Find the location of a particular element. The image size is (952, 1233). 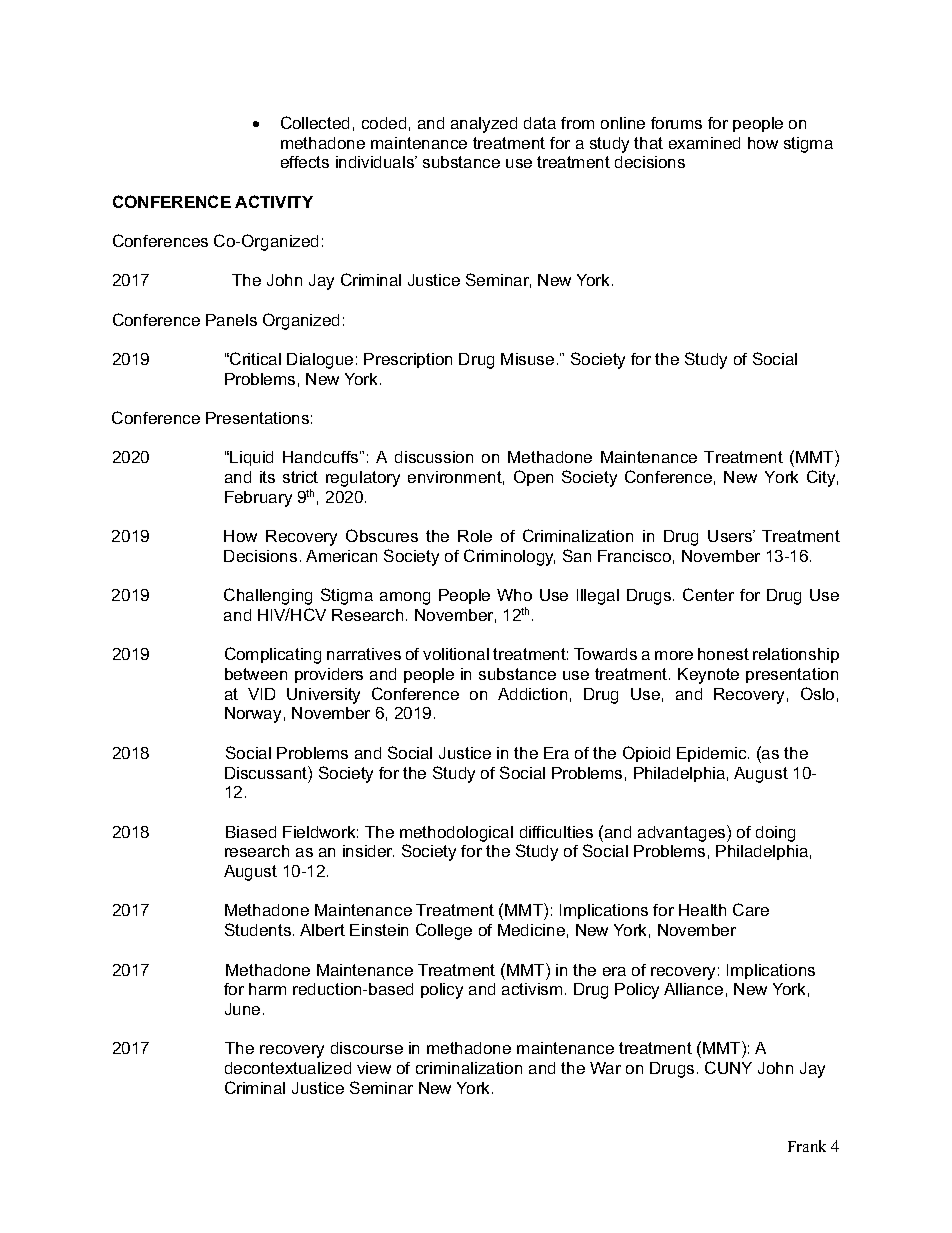

Who is located at coordinates (514, 595).
